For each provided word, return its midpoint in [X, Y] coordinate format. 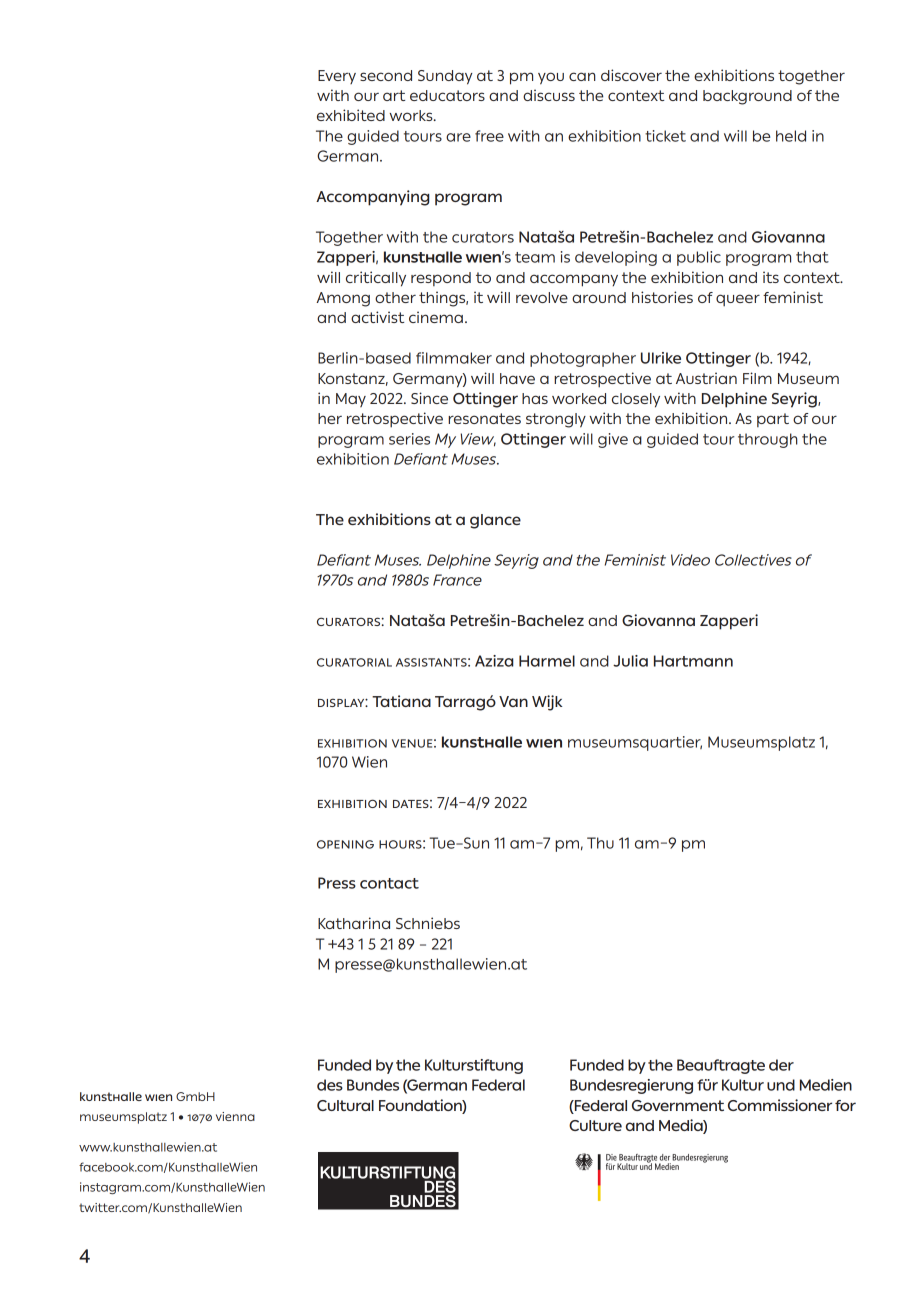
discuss [549, 95]
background [747, 97]
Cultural [345, 1105]
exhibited [351, 115]
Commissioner [780, 1105]
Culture [595, 1125]
